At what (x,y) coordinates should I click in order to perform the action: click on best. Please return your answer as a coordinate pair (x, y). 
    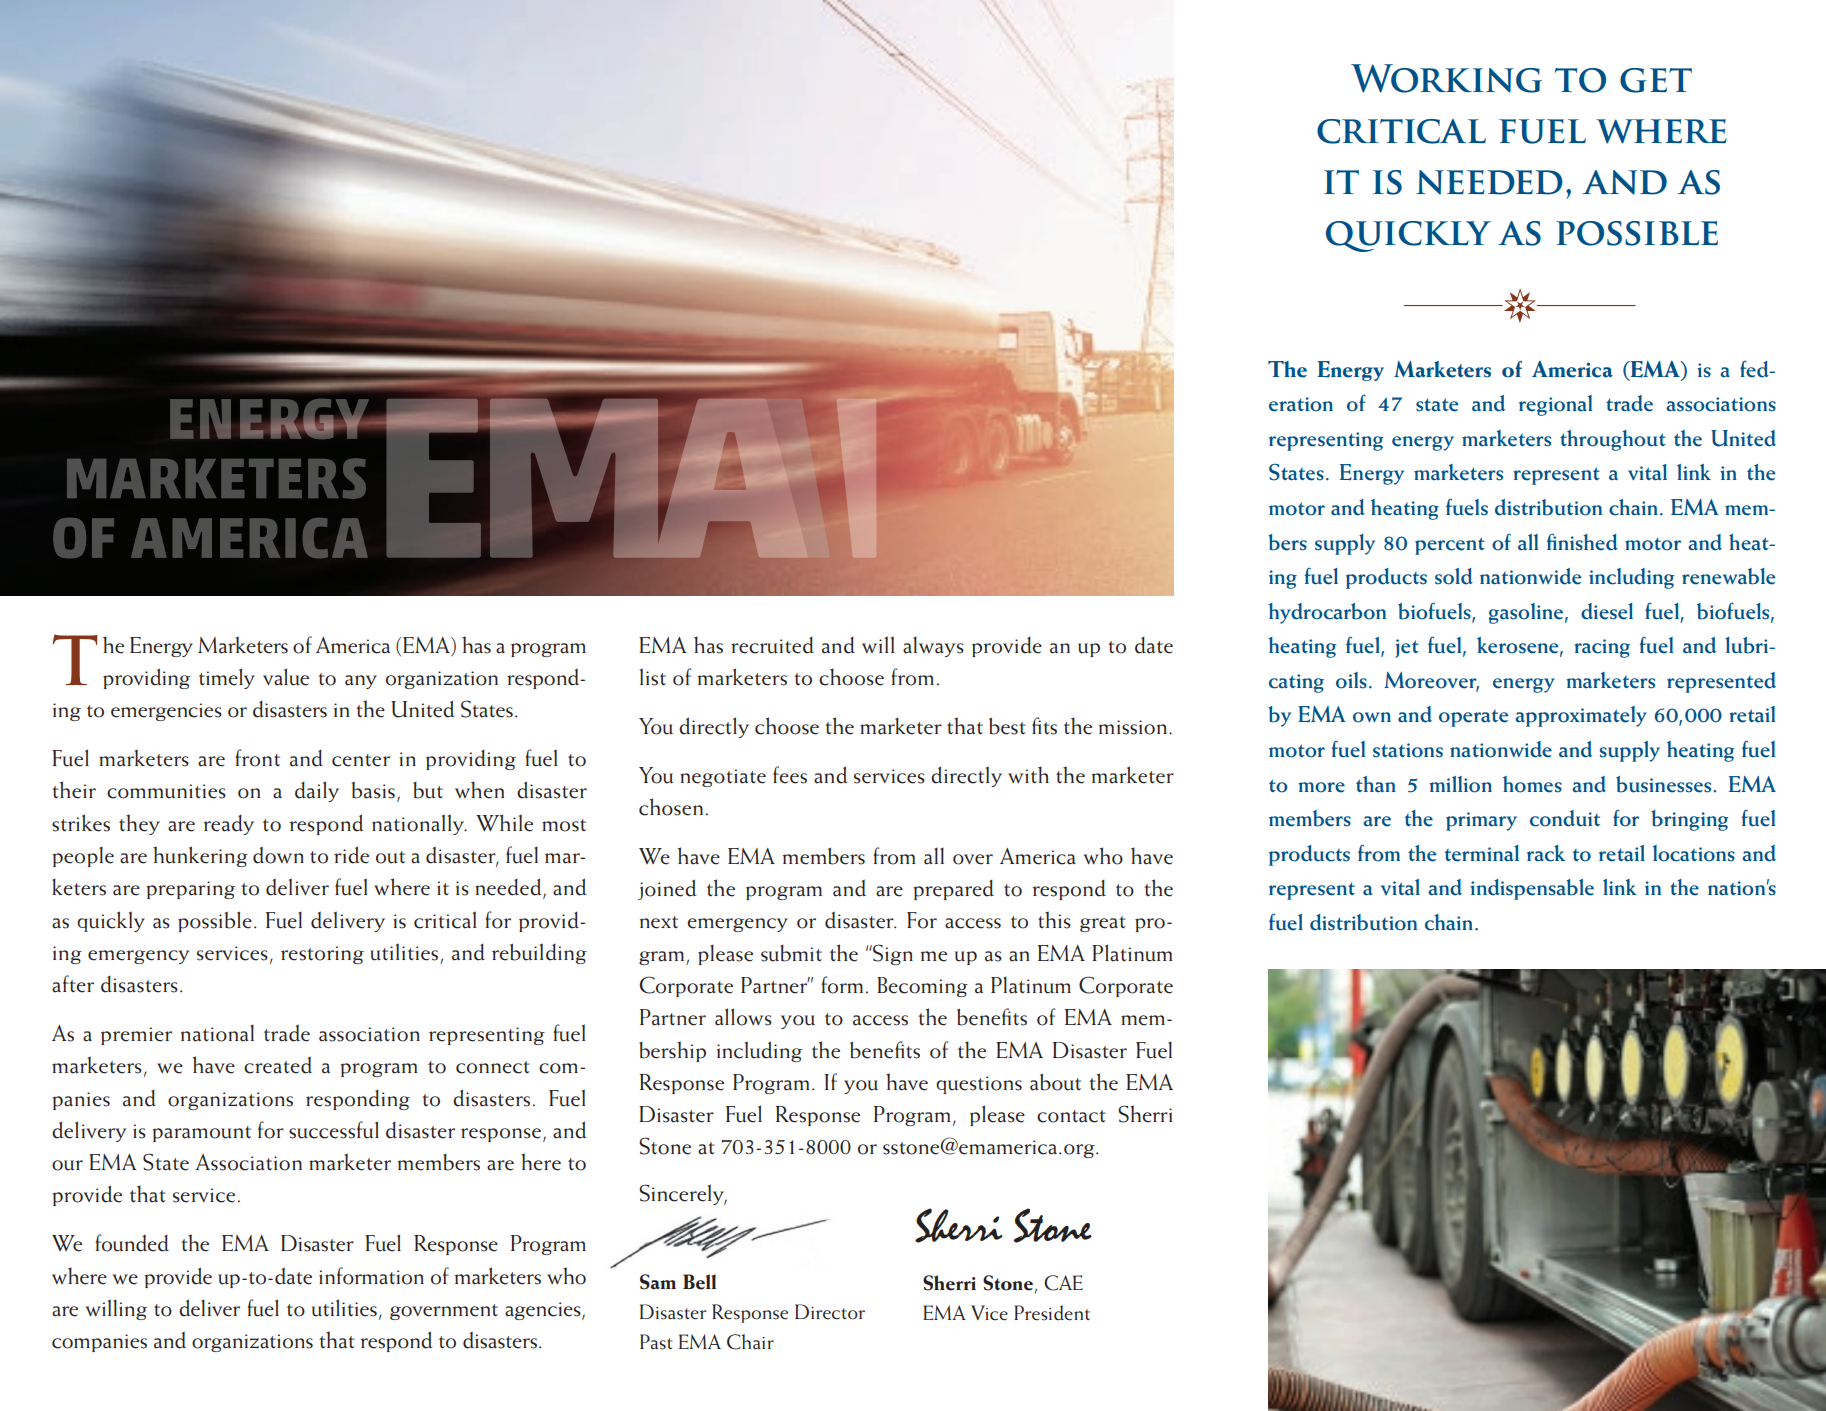
    Looking at the image, I should click on (1007, 726).
